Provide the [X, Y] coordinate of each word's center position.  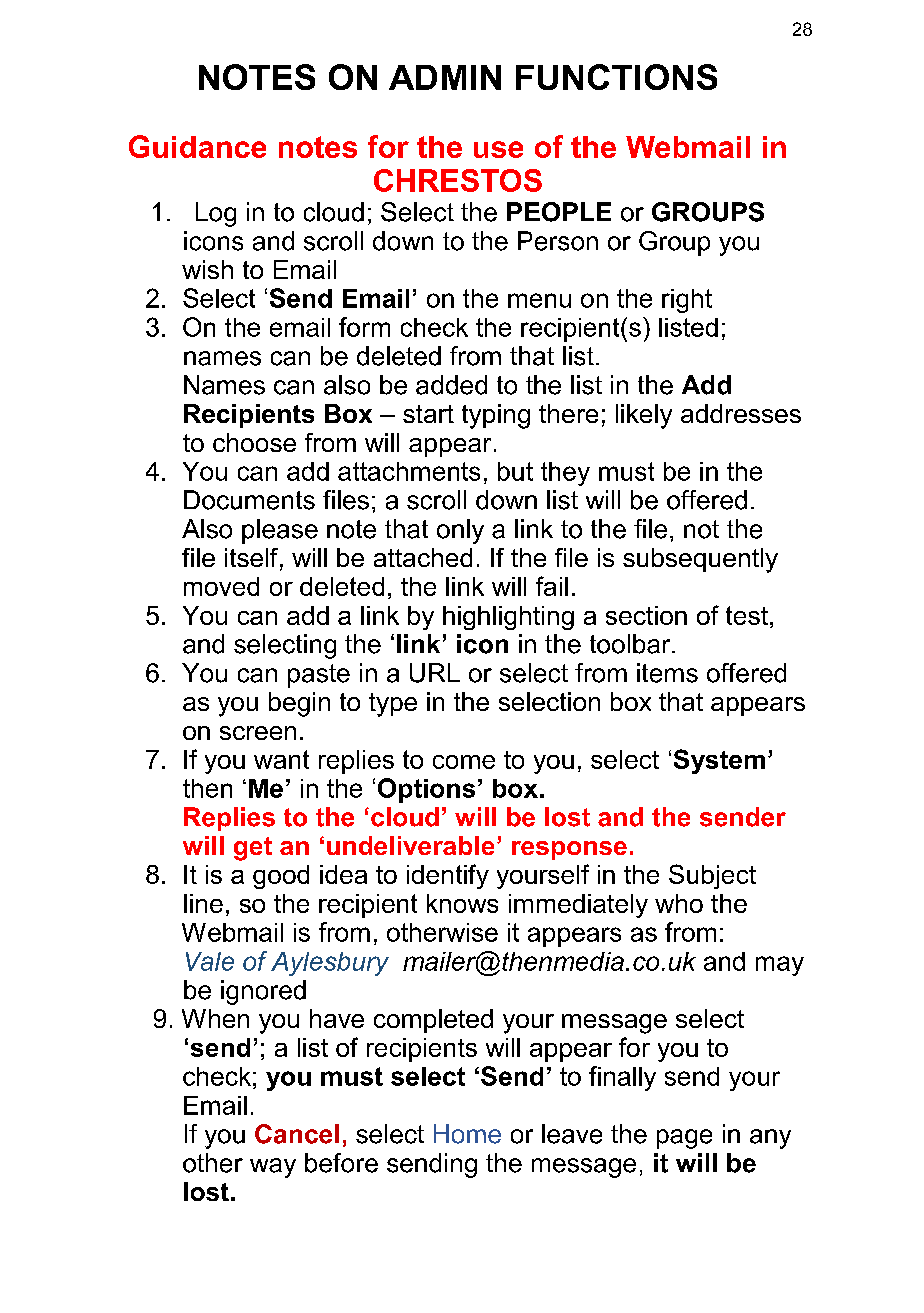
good [281, 877]
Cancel [297, 1134]
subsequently [700, 560]
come [464, 762]
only [460, 531]
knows [462, 903]
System [719, 761]
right [687, 301]
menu [539, 300]
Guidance [197, 146]
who [679, 903]
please [280, 531]
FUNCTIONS [616, 77]
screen [258, 733]
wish [207, 269]
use [498, 149]
